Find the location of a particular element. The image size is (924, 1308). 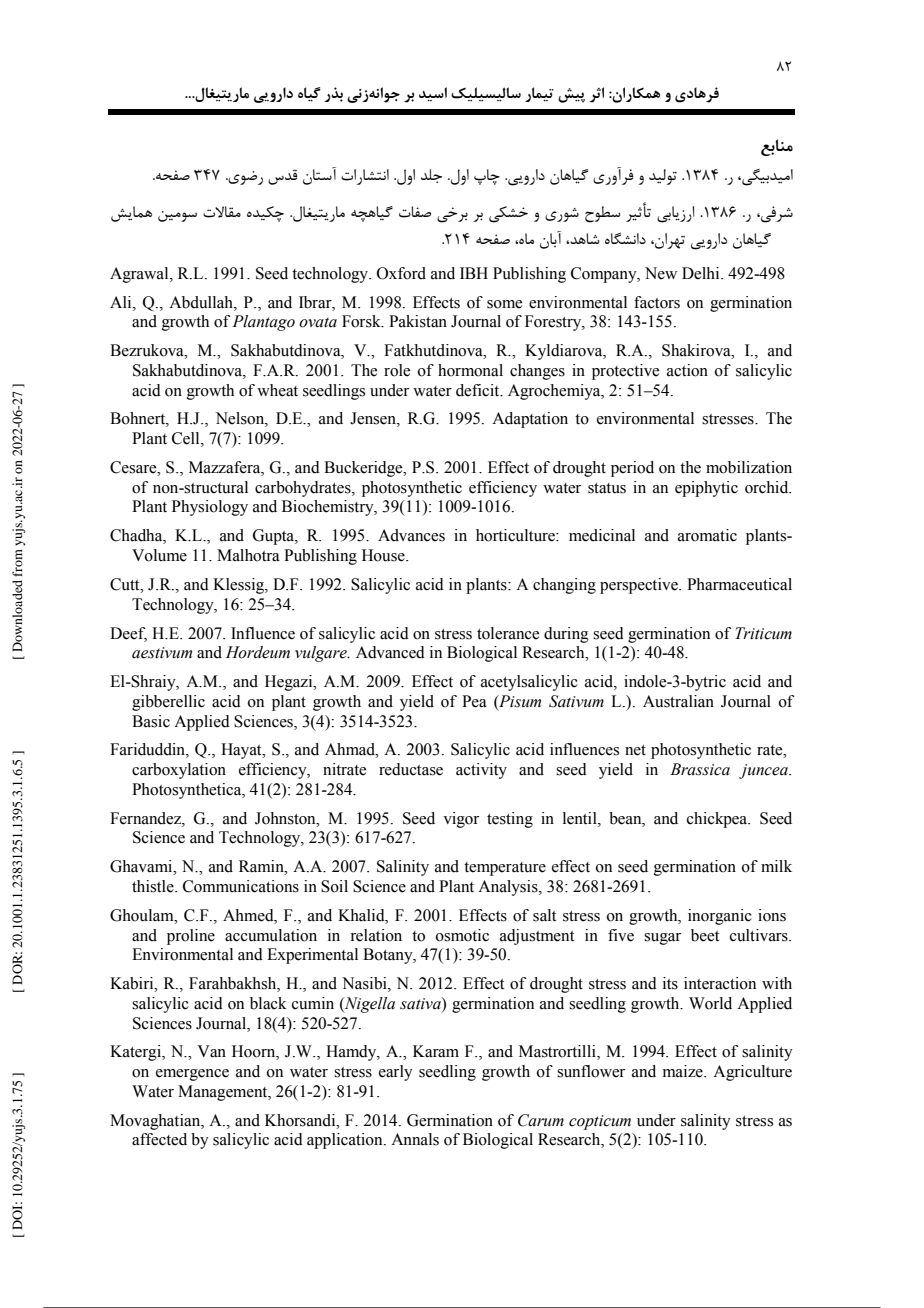

chickpea is located at coordinates (718, 820).
